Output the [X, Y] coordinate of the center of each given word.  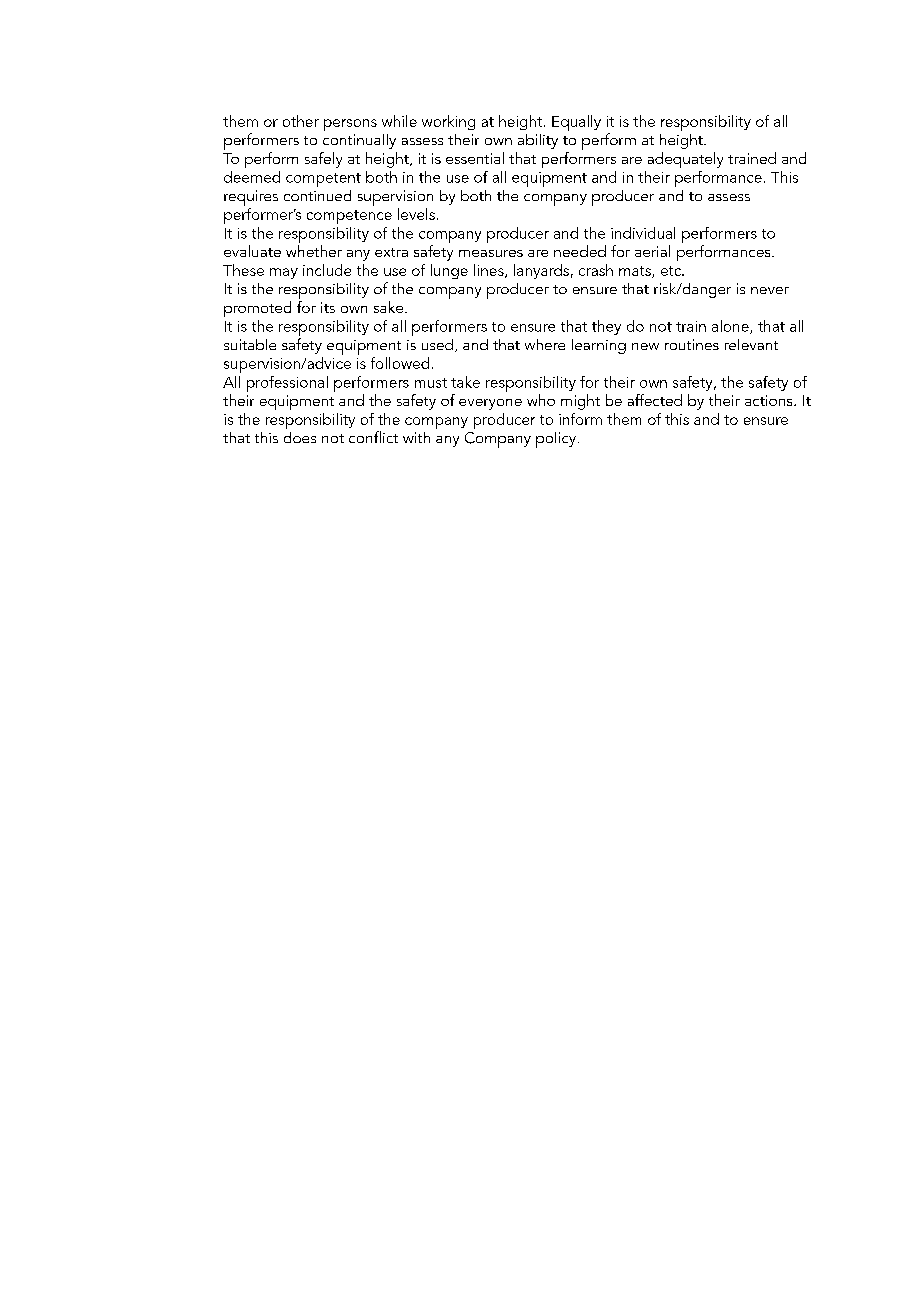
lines [490, 271]
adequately [685, 160]
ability [538, 141]
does [300, 437]
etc [672, 271]
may [284, 273]
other [301, 121]
